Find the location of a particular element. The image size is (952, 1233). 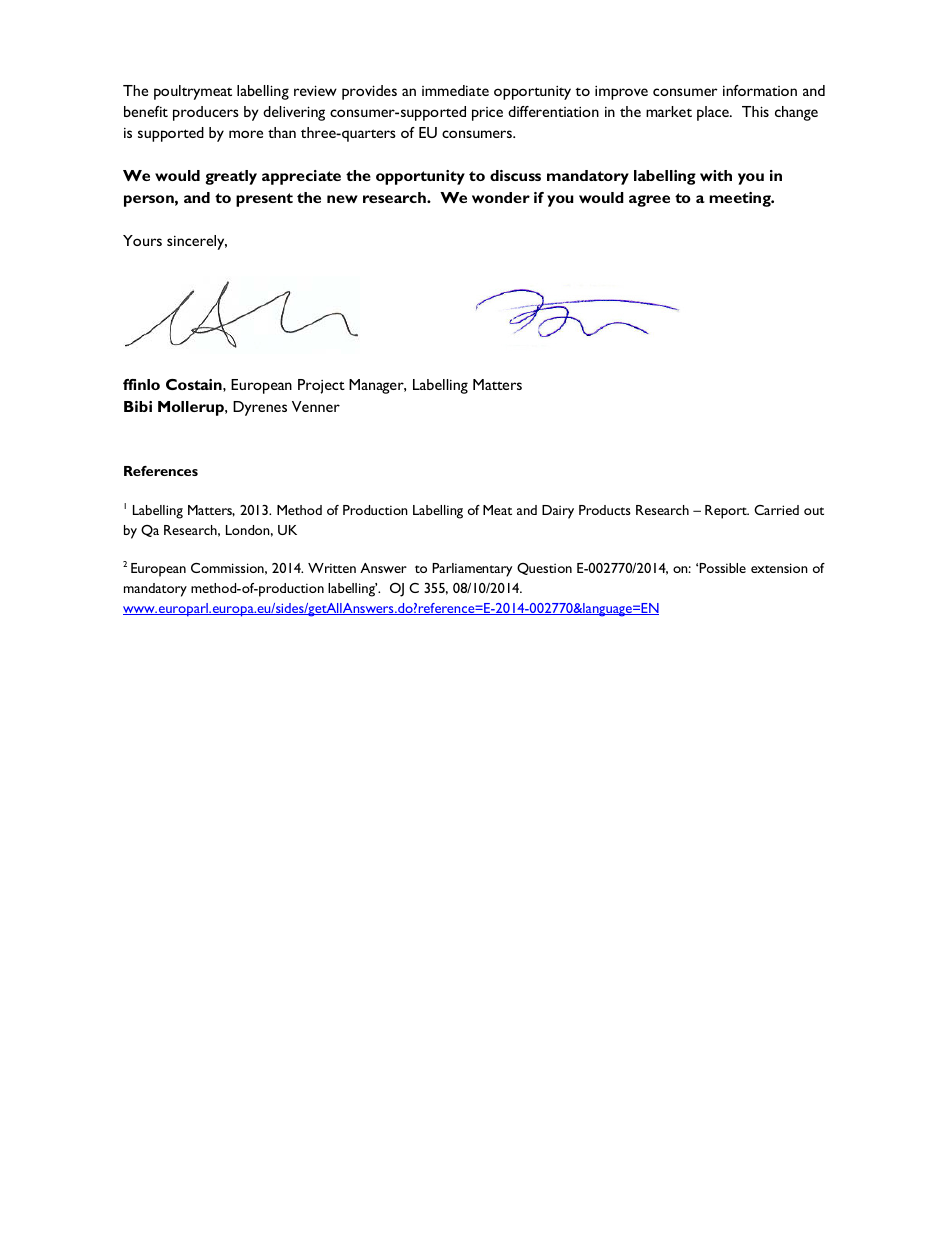

producers is located at coordinates (206, 113).
